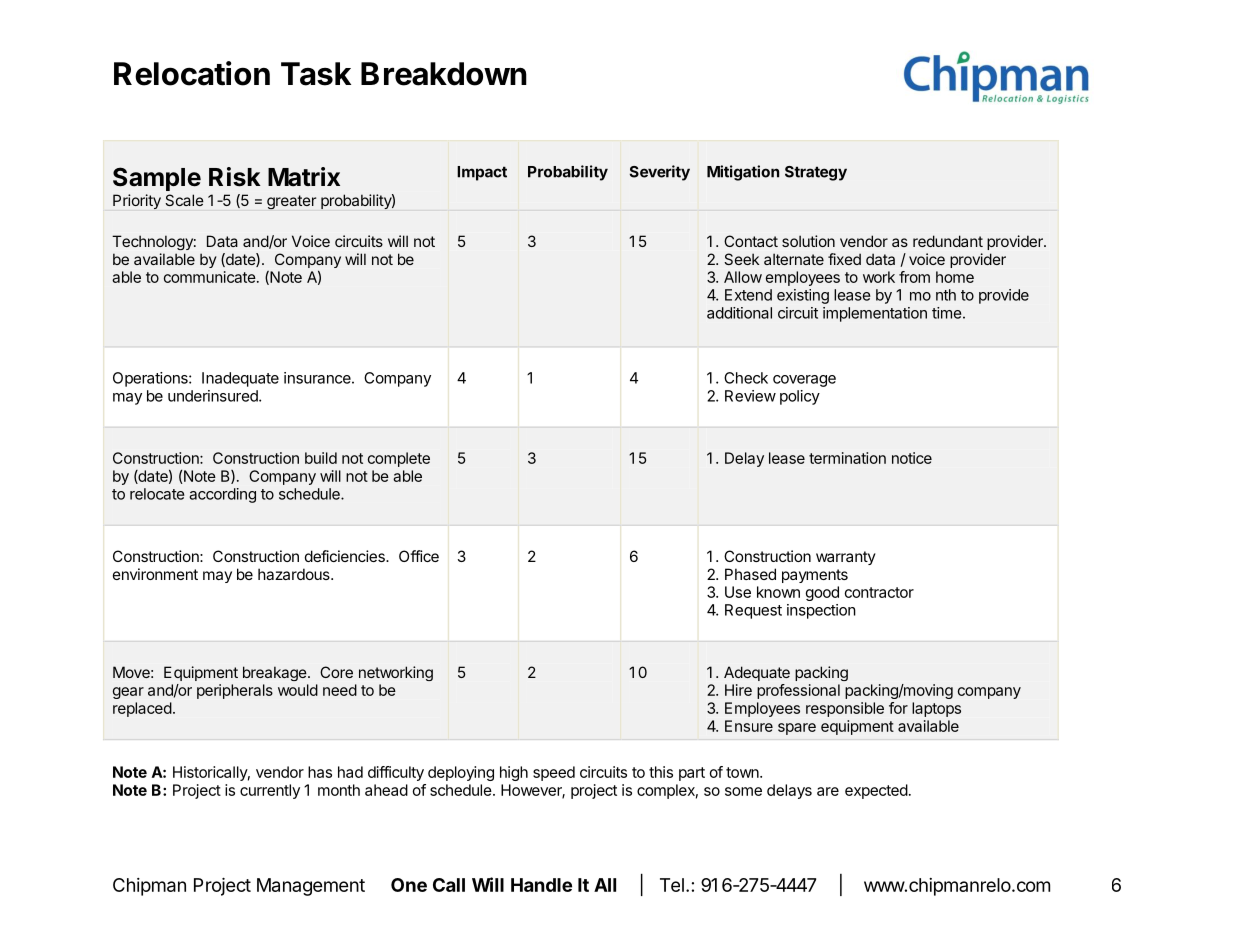 The height and width of the screenshot is (952, 1233). I want to click on Relocation, so click(192, 73).
